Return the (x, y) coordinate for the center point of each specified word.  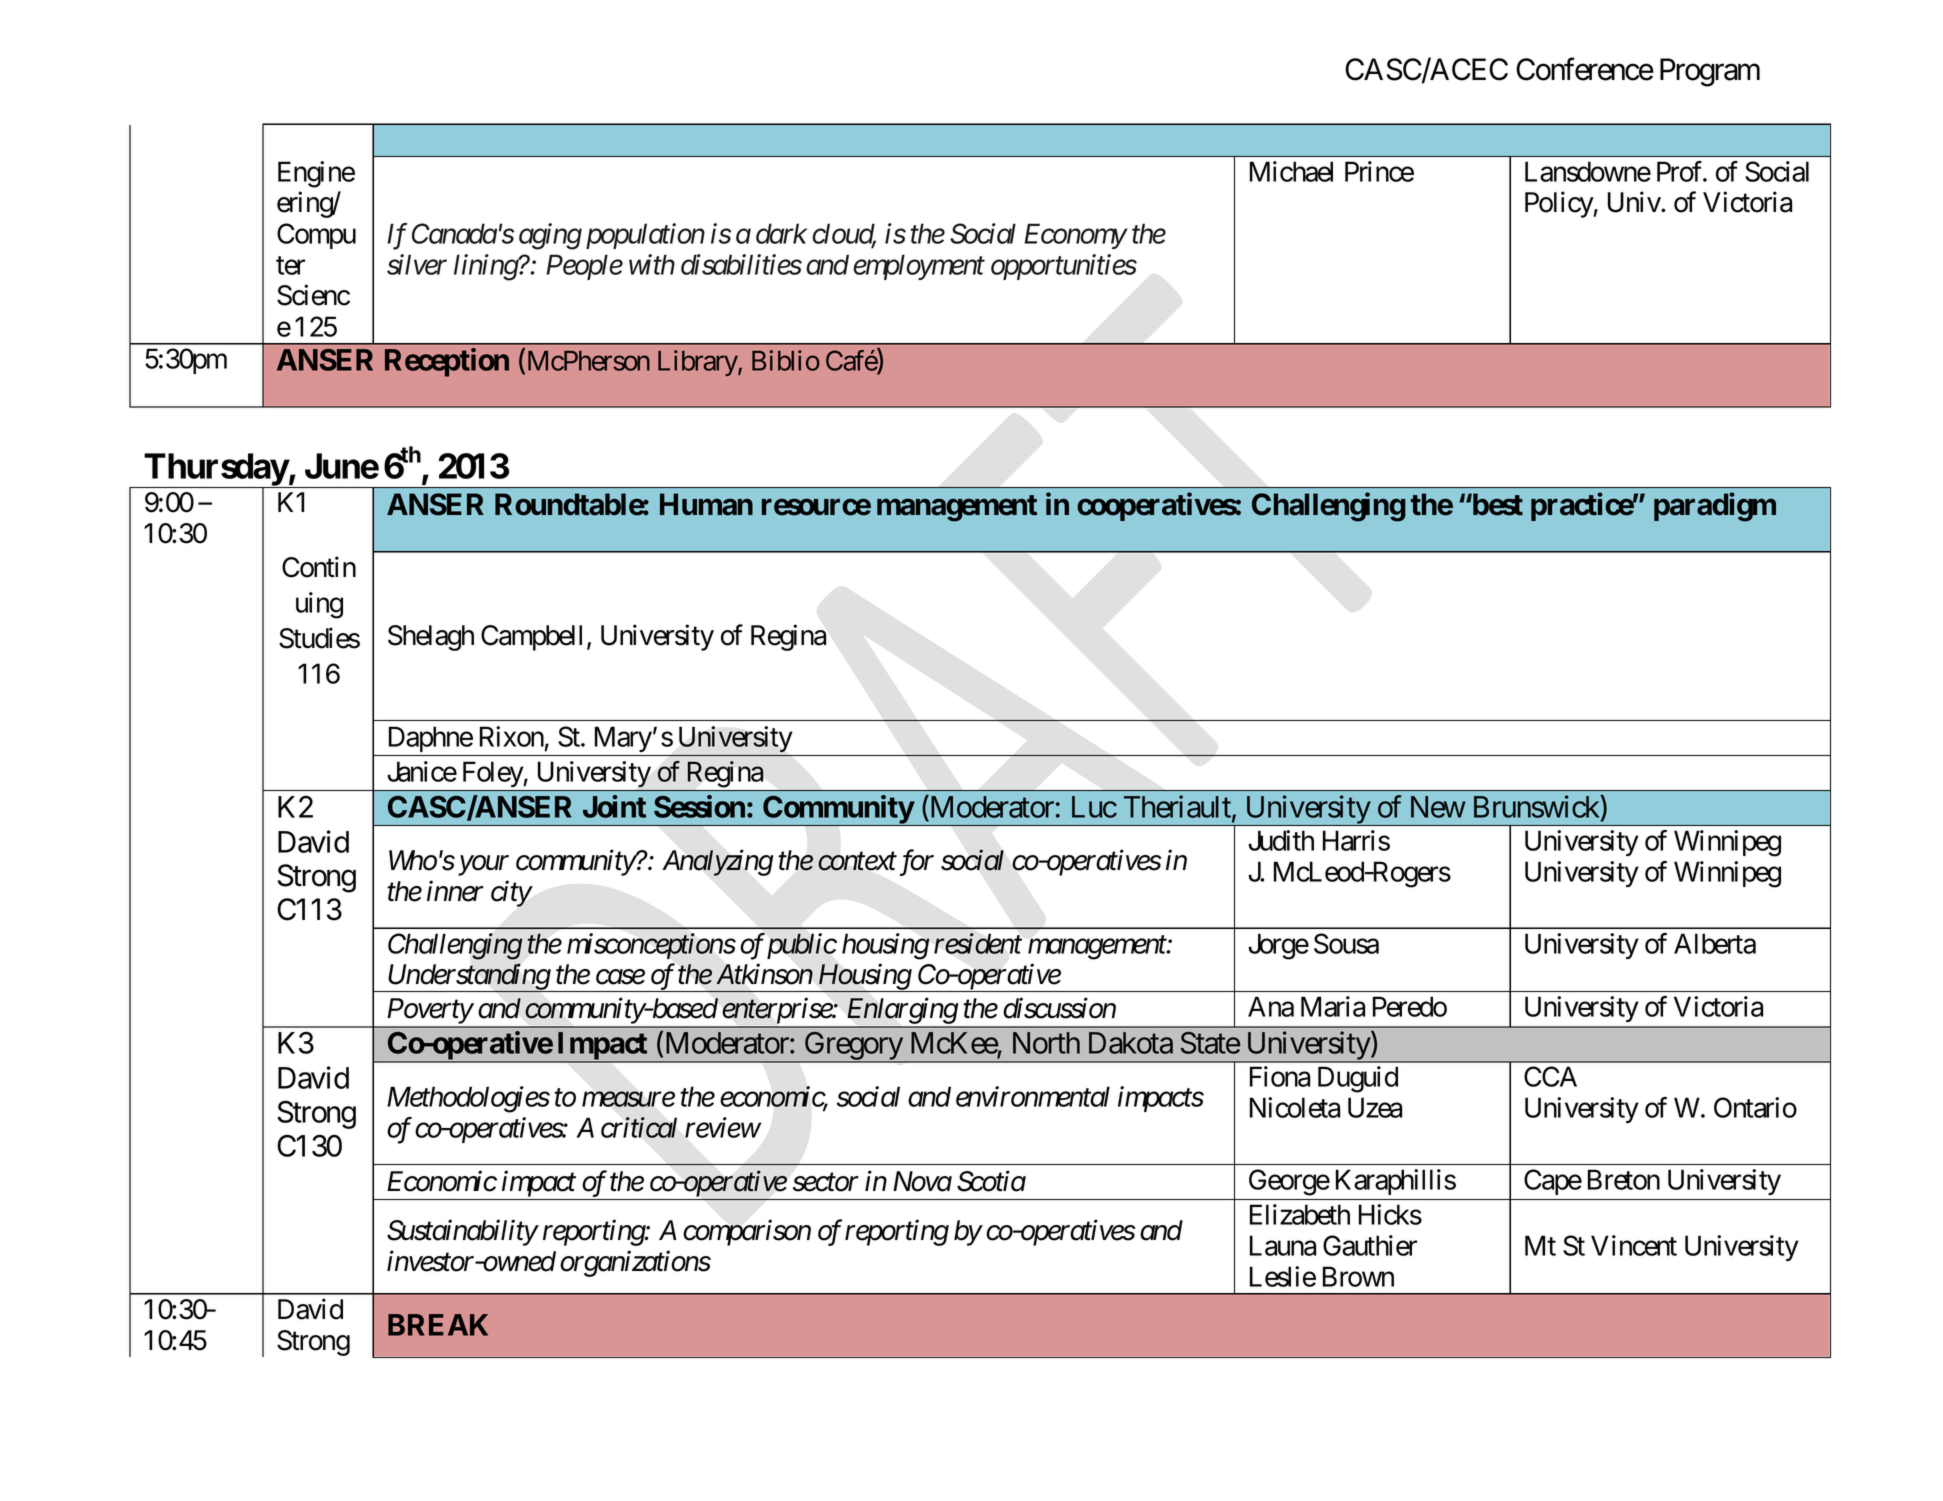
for (917, 862)
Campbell (531, 638)
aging (550, 237)
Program (1710, 72)
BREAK (438, 1325)
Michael (1291, 171)
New (1438, 807)
